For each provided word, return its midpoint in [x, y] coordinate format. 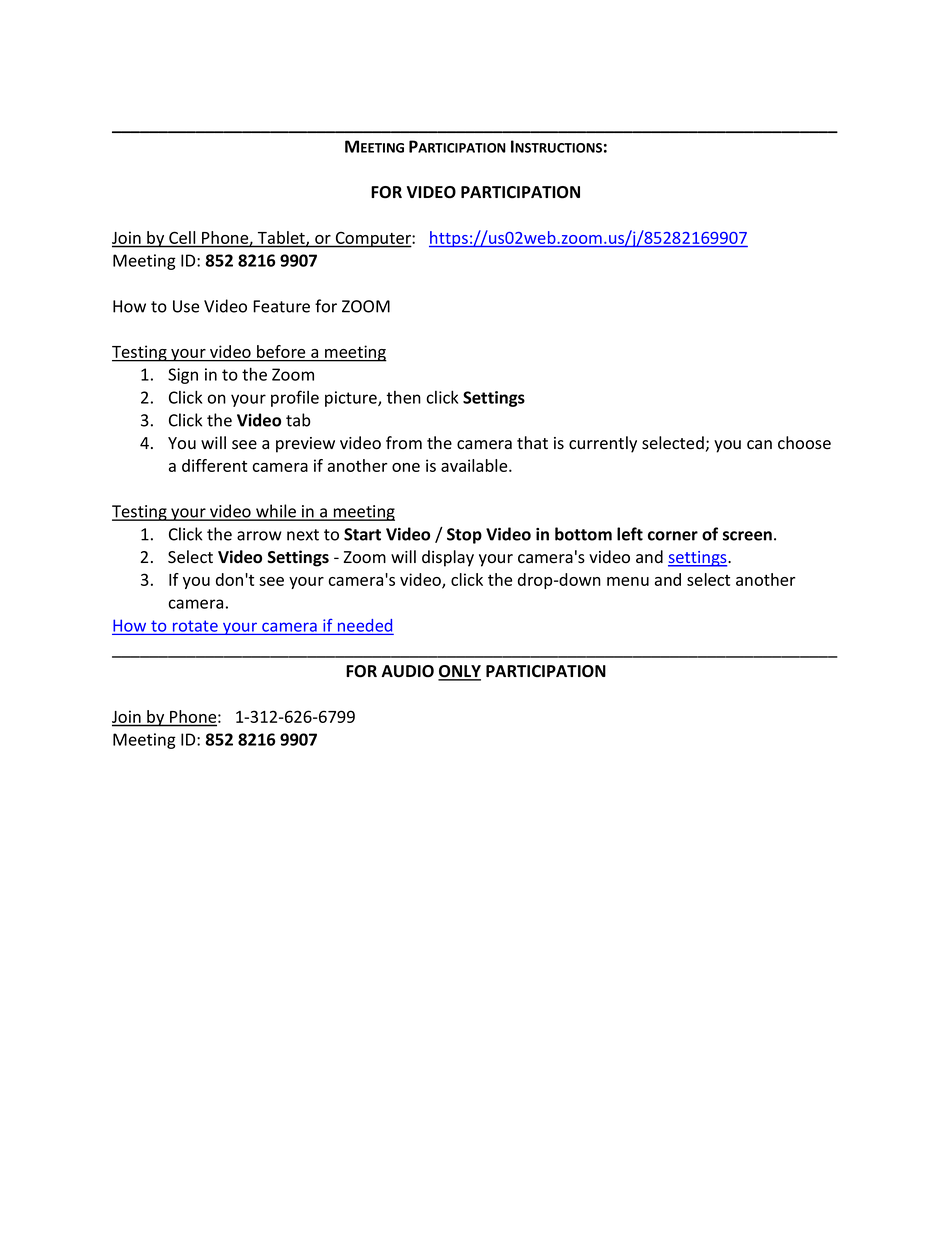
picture [352, 399]
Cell [182, 237]
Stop [464, 536]
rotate [195, 626]
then [404, 397]
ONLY [459, 672]
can [759, 444]
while [276, 512]
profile [295, 398]
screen [747, 536]
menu [628, 581]
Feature [281, 306]
